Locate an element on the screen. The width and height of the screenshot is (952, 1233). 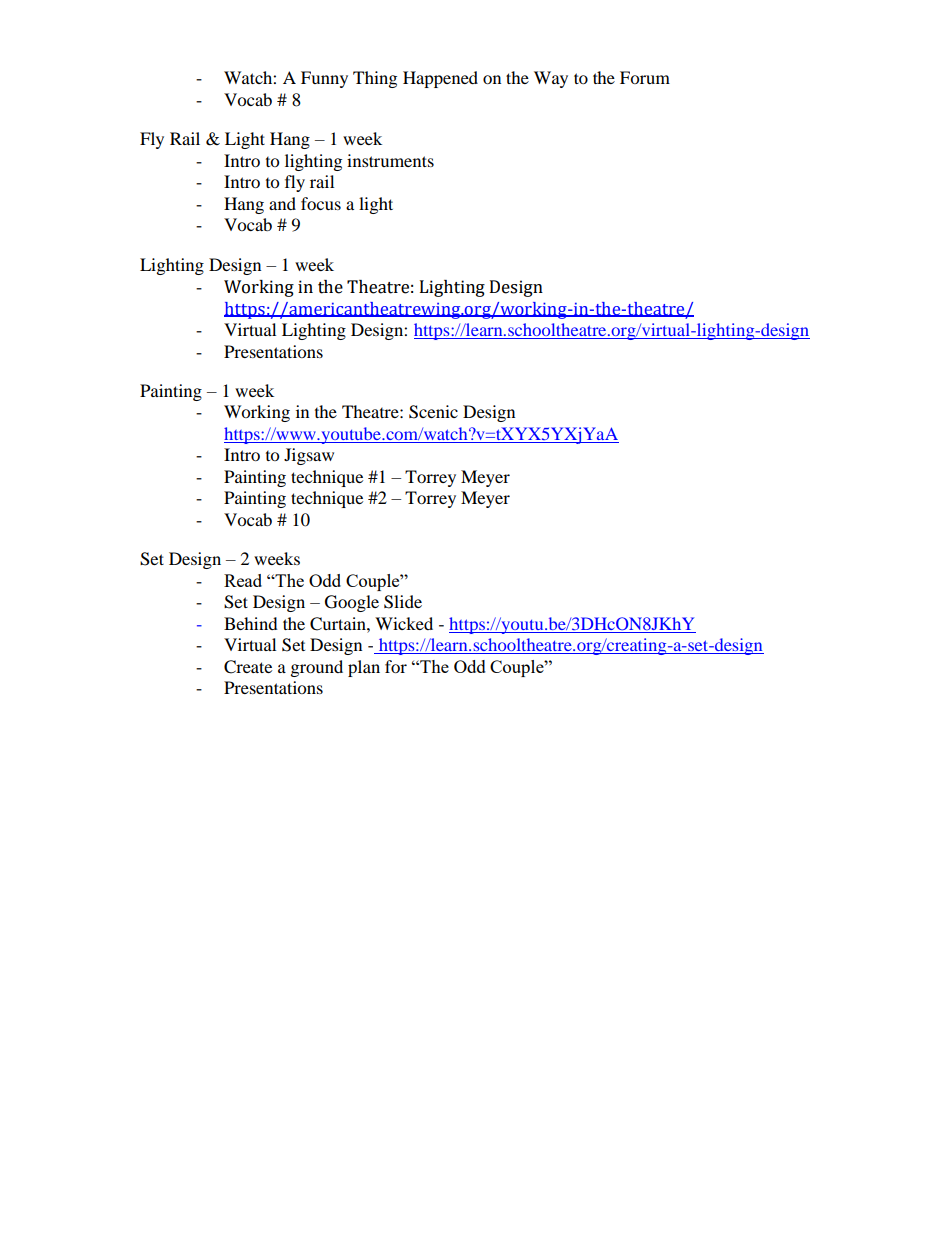
Scenic is located at coordinates (433, 412).
